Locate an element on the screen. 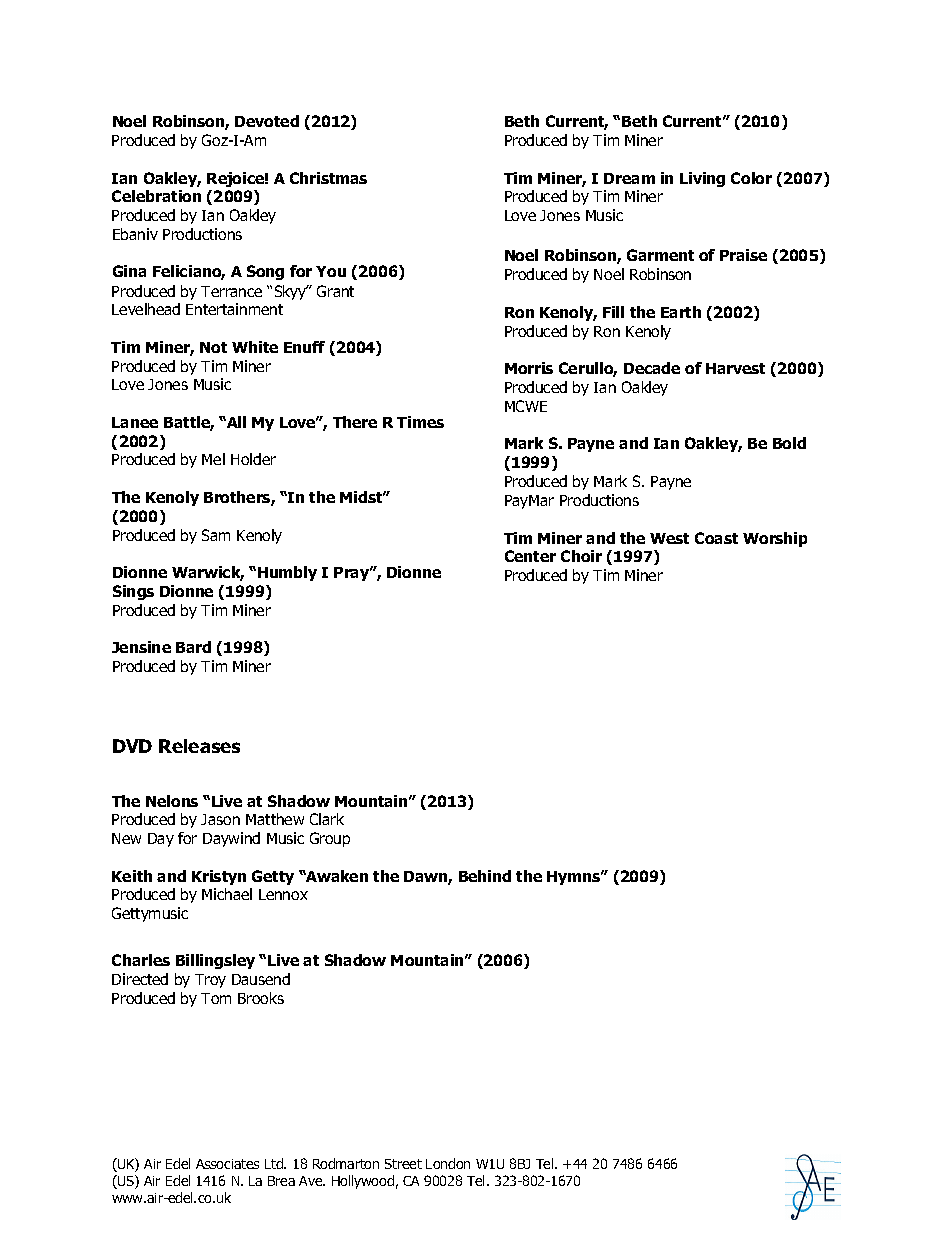 The image size is (952, 1233). Mel is located at coordinates (213, 459).
